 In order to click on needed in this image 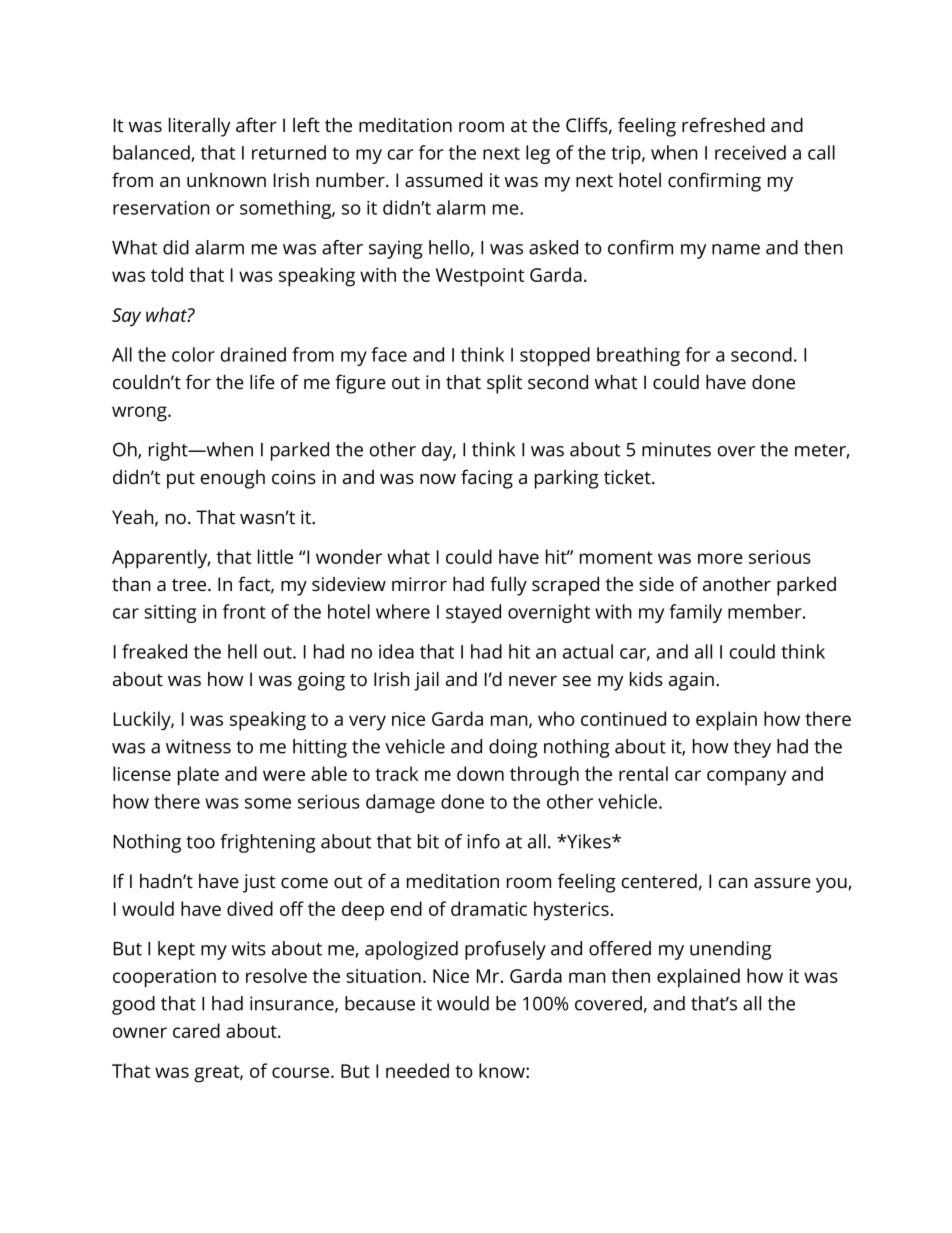, I will do `click(417, 1070)`.
